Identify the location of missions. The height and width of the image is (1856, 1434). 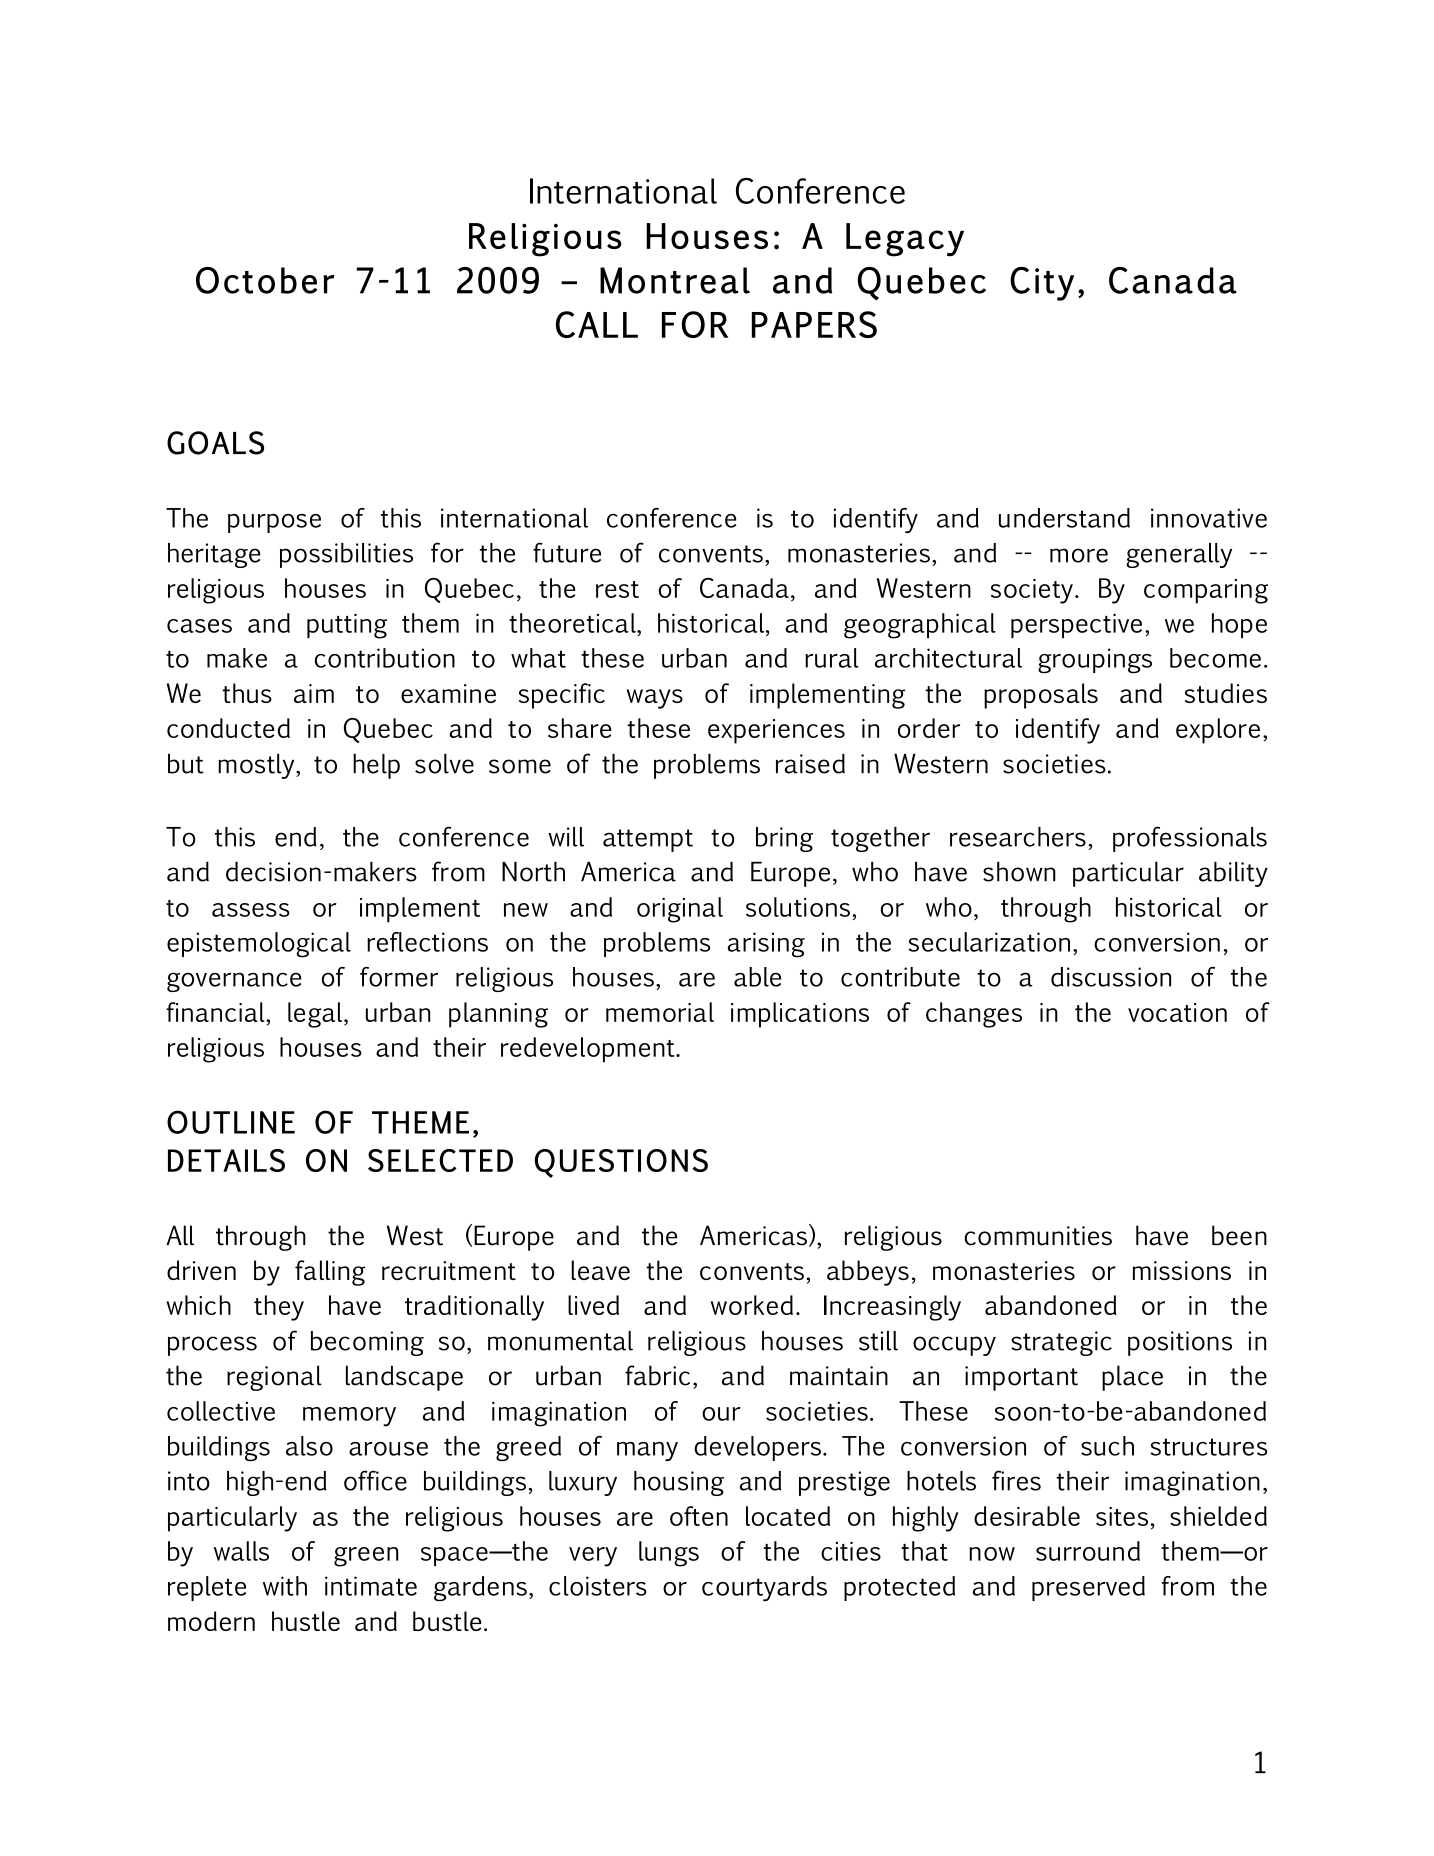
(1182, 1270).
